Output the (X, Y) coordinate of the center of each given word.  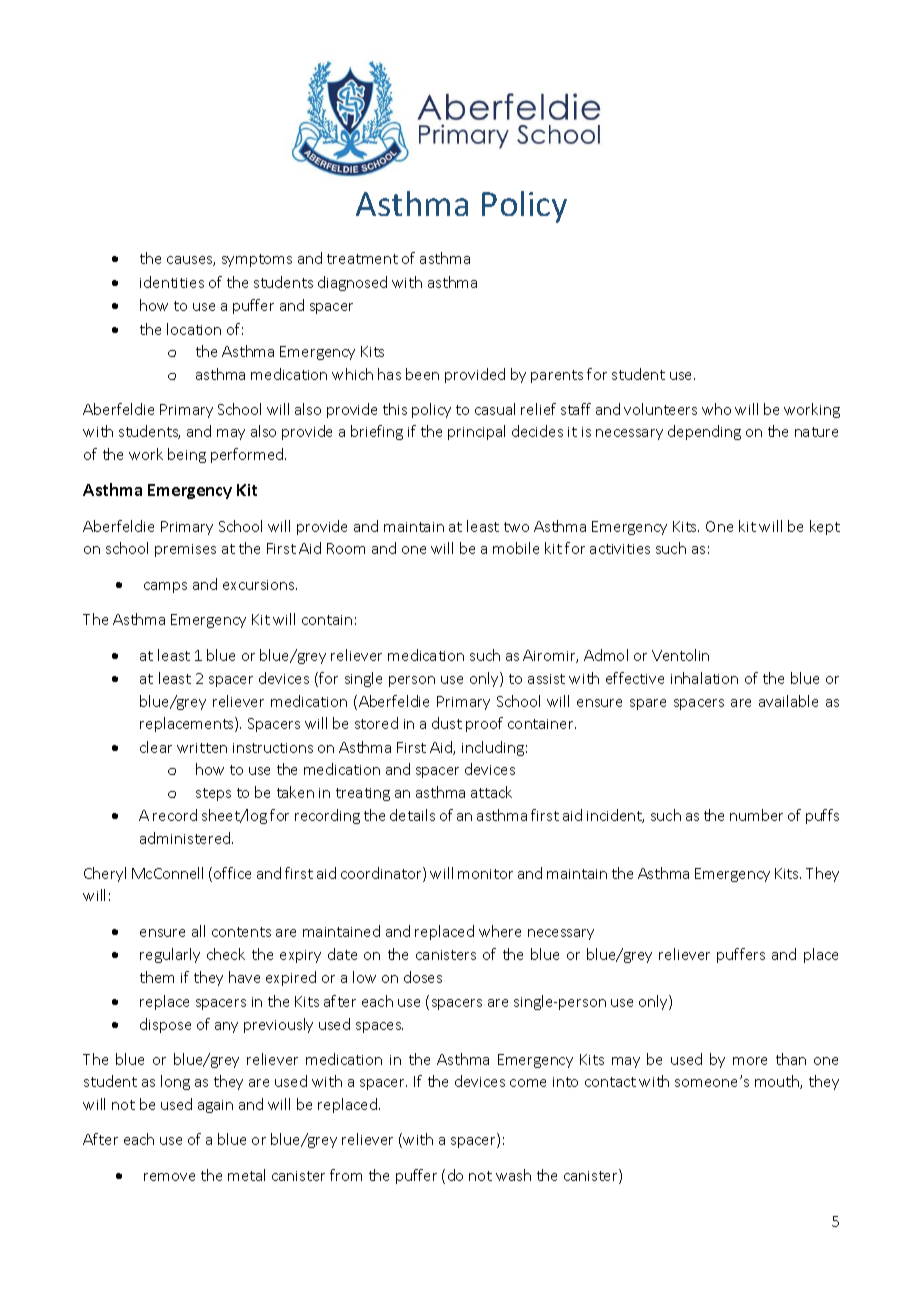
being (187, 455)
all (198, 931)
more (750, 1061)
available (788, 701)
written (202, 748)
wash (513, 1175)
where (500, 931)
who (716, 409)
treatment (362, 259)
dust (447, 723)
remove (169, 1177)
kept (825, 527)
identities (172, 282)
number (756, 815)
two (516, 527)
